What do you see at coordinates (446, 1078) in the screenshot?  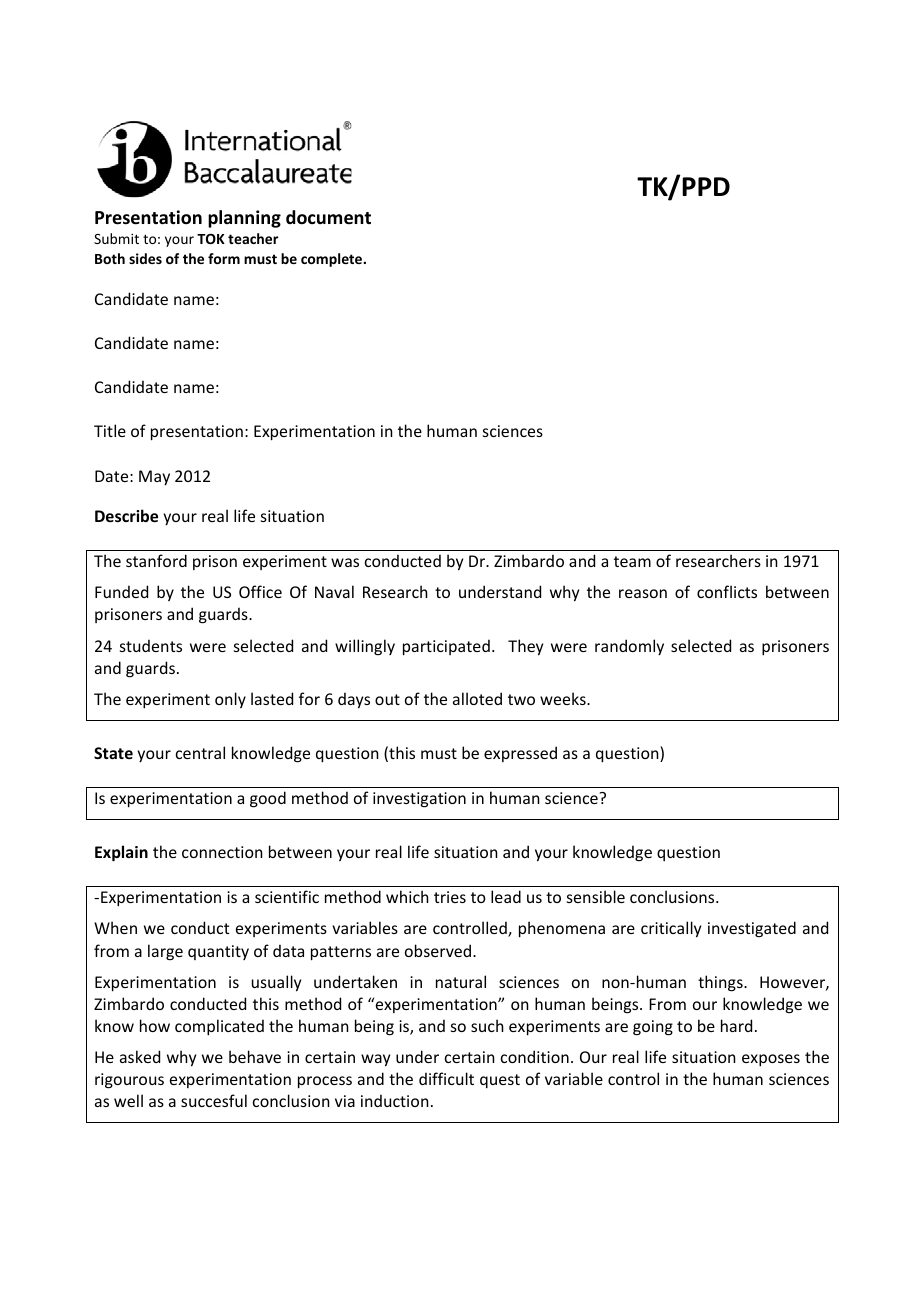 I see `difficult` at bounding box center [446, 1078].
